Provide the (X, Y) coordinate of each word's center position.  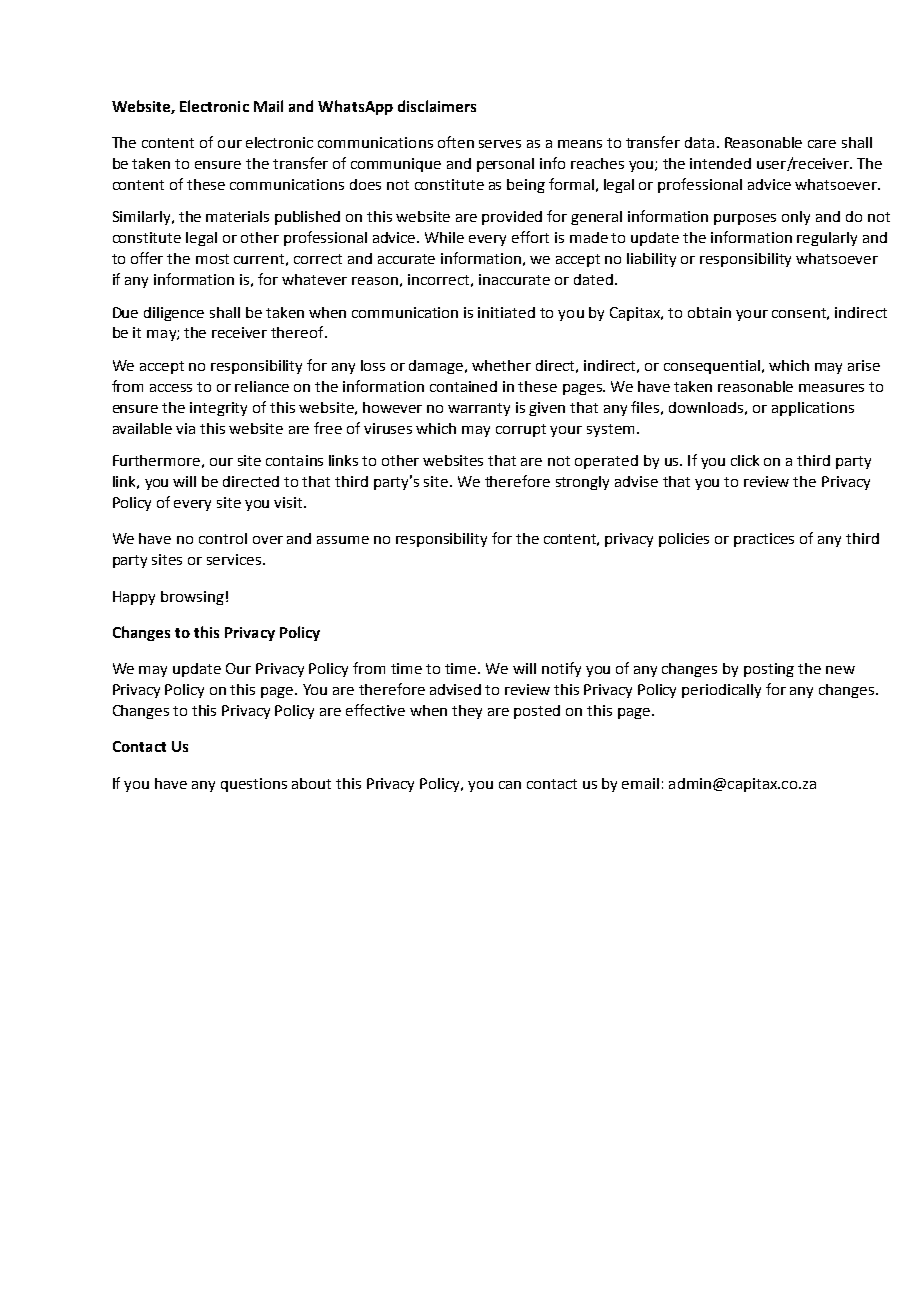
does (365, 184)
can (510, 785)
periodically (721, 691)
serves (500, 144)
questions (254, 785)
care (822, 144)
